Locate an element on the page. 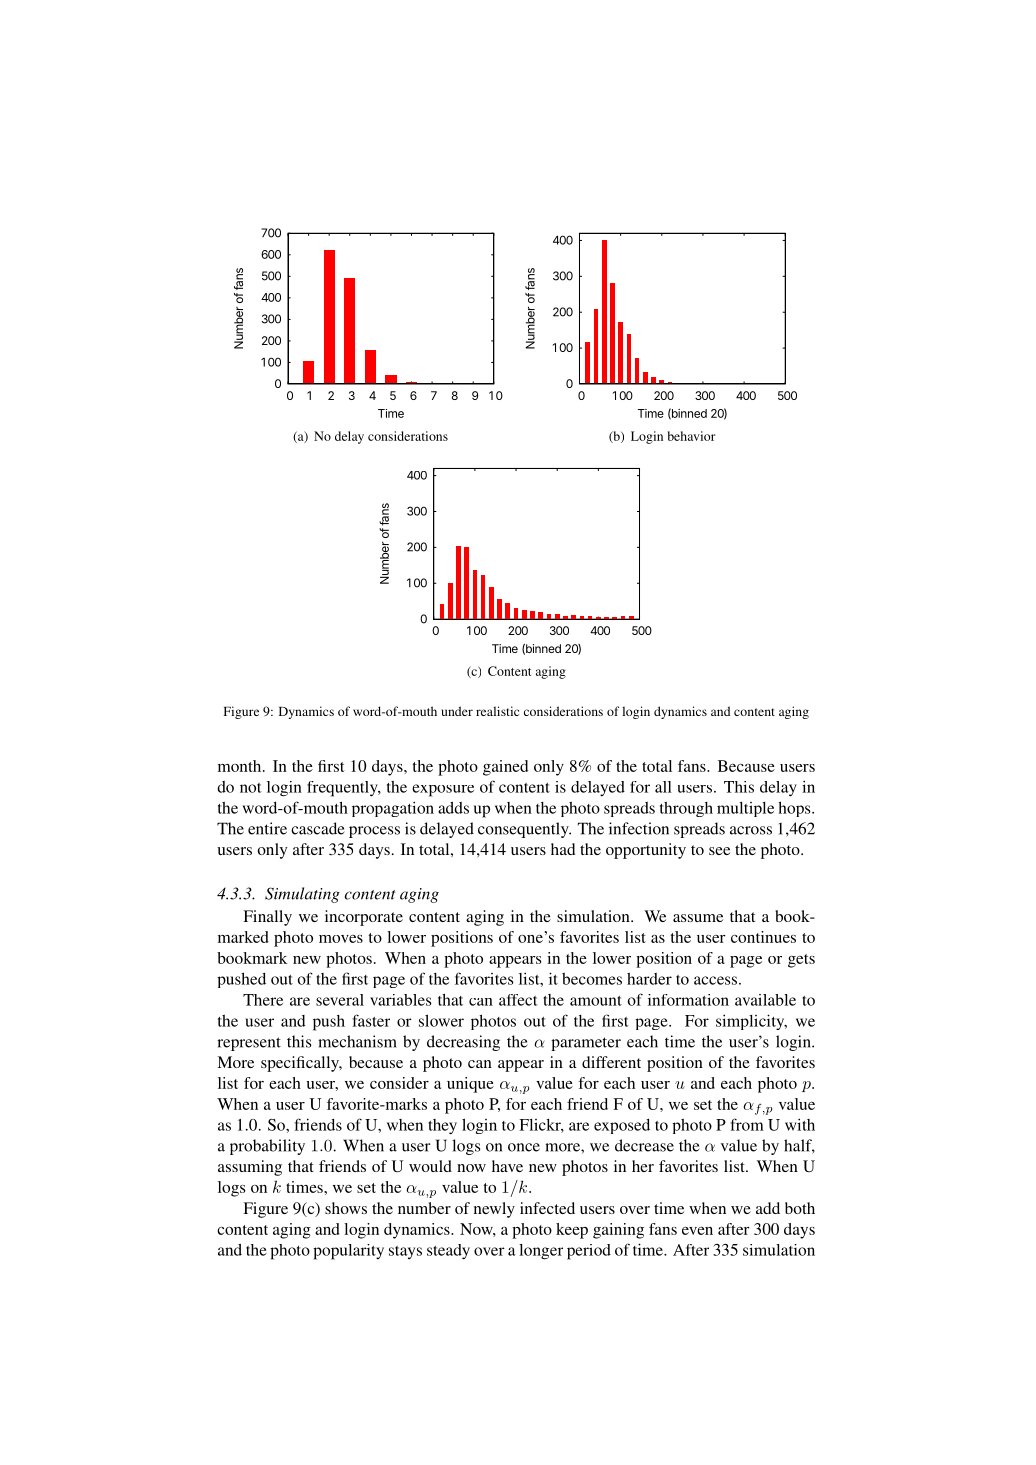  through is located at coordinates (686, 809).
